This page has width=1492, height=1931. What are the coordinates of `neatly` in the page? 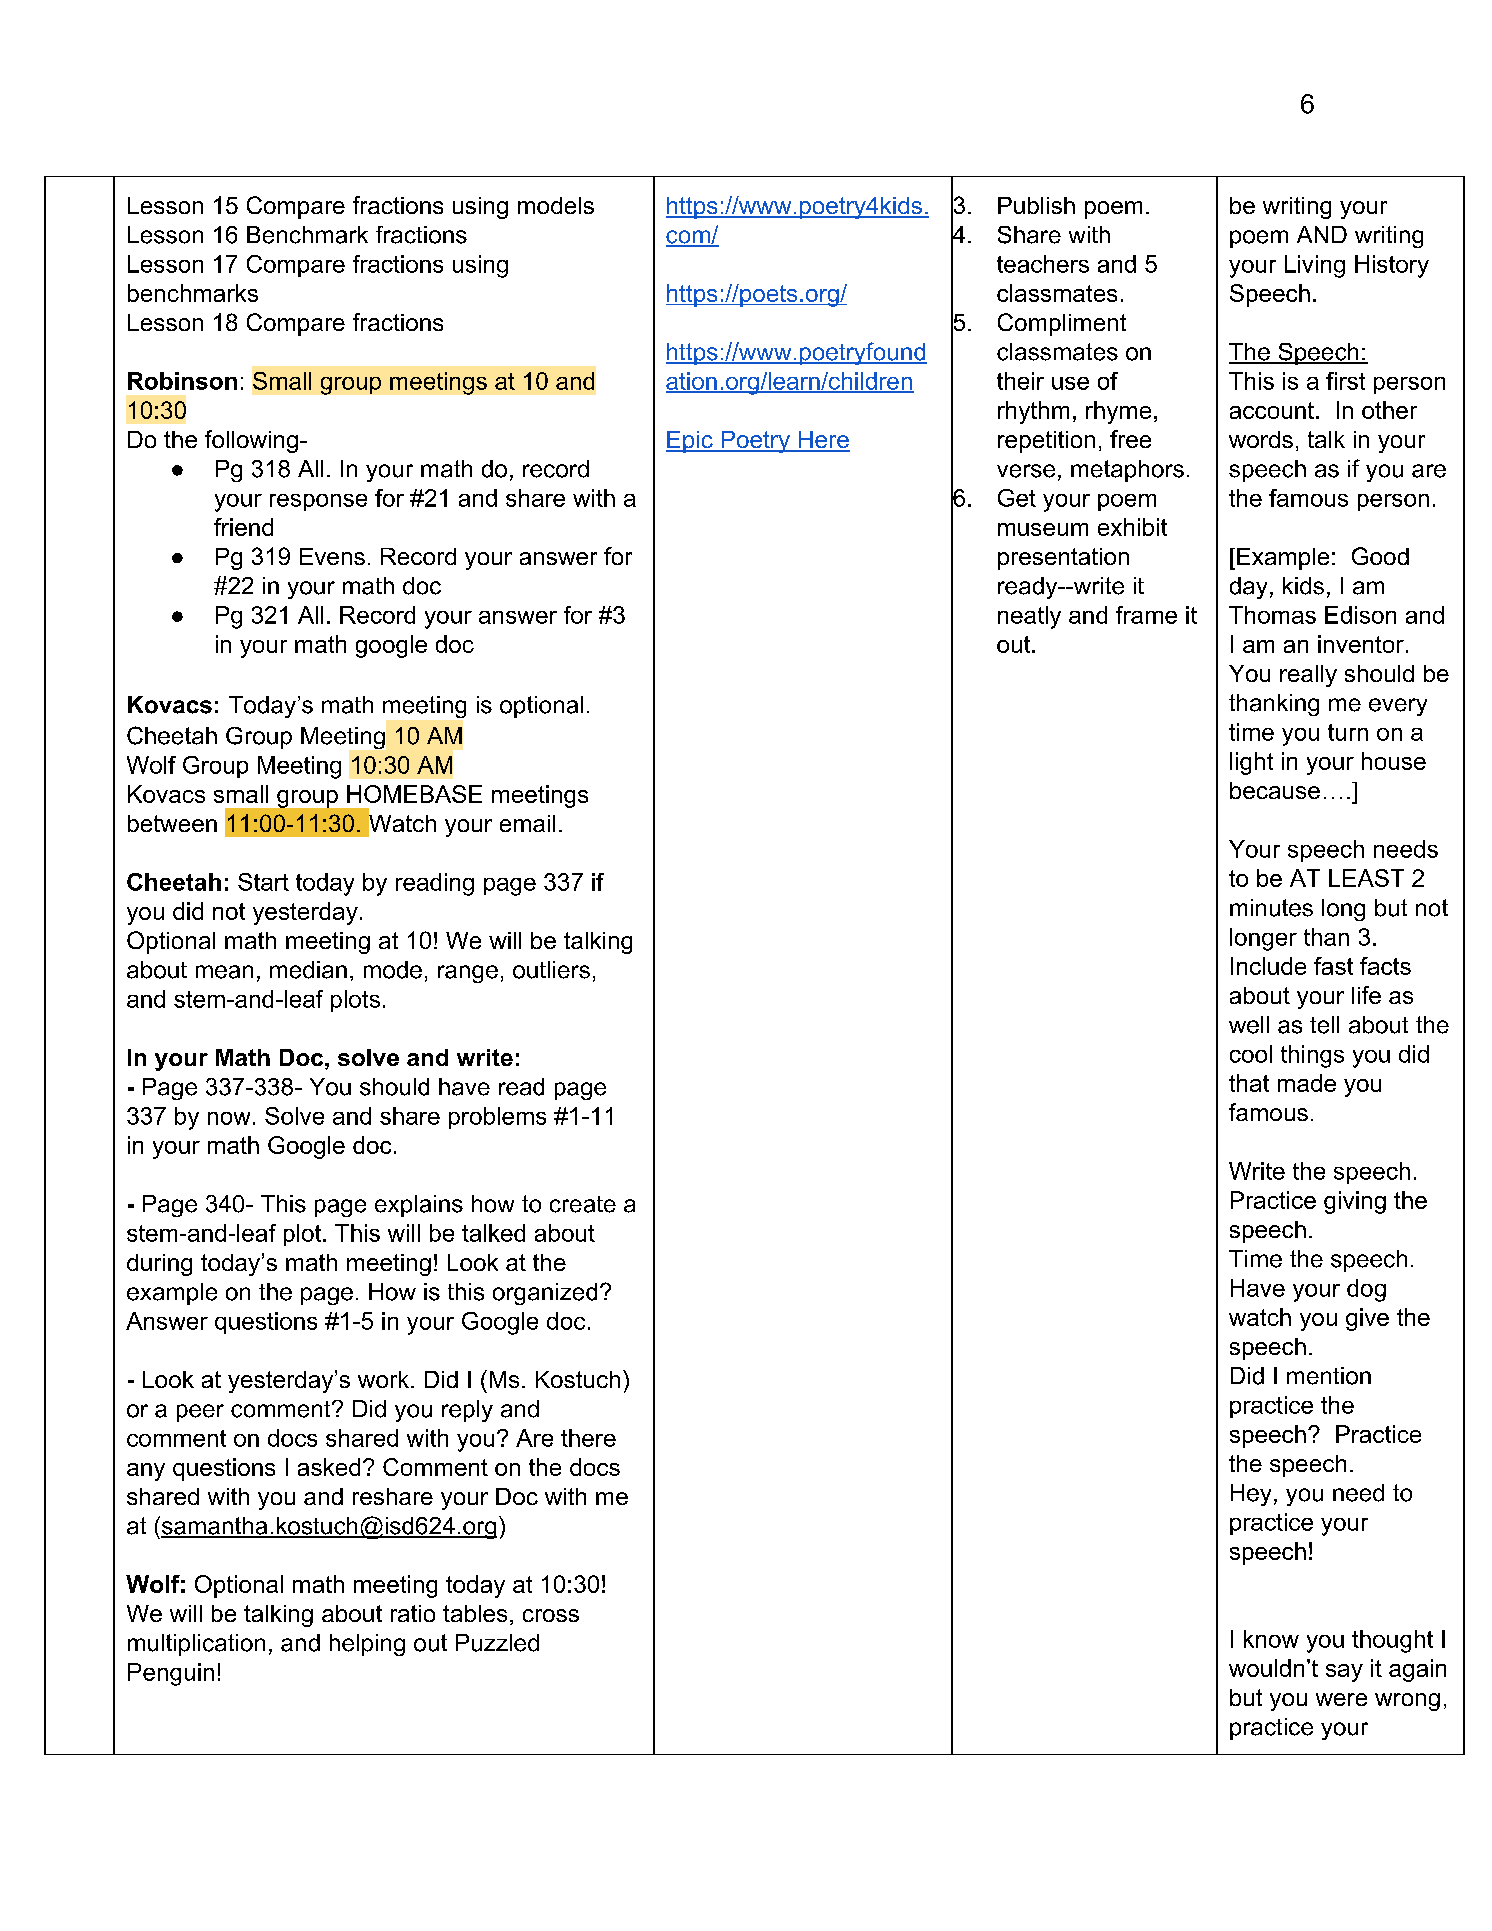 It's located at (1029, 617).
